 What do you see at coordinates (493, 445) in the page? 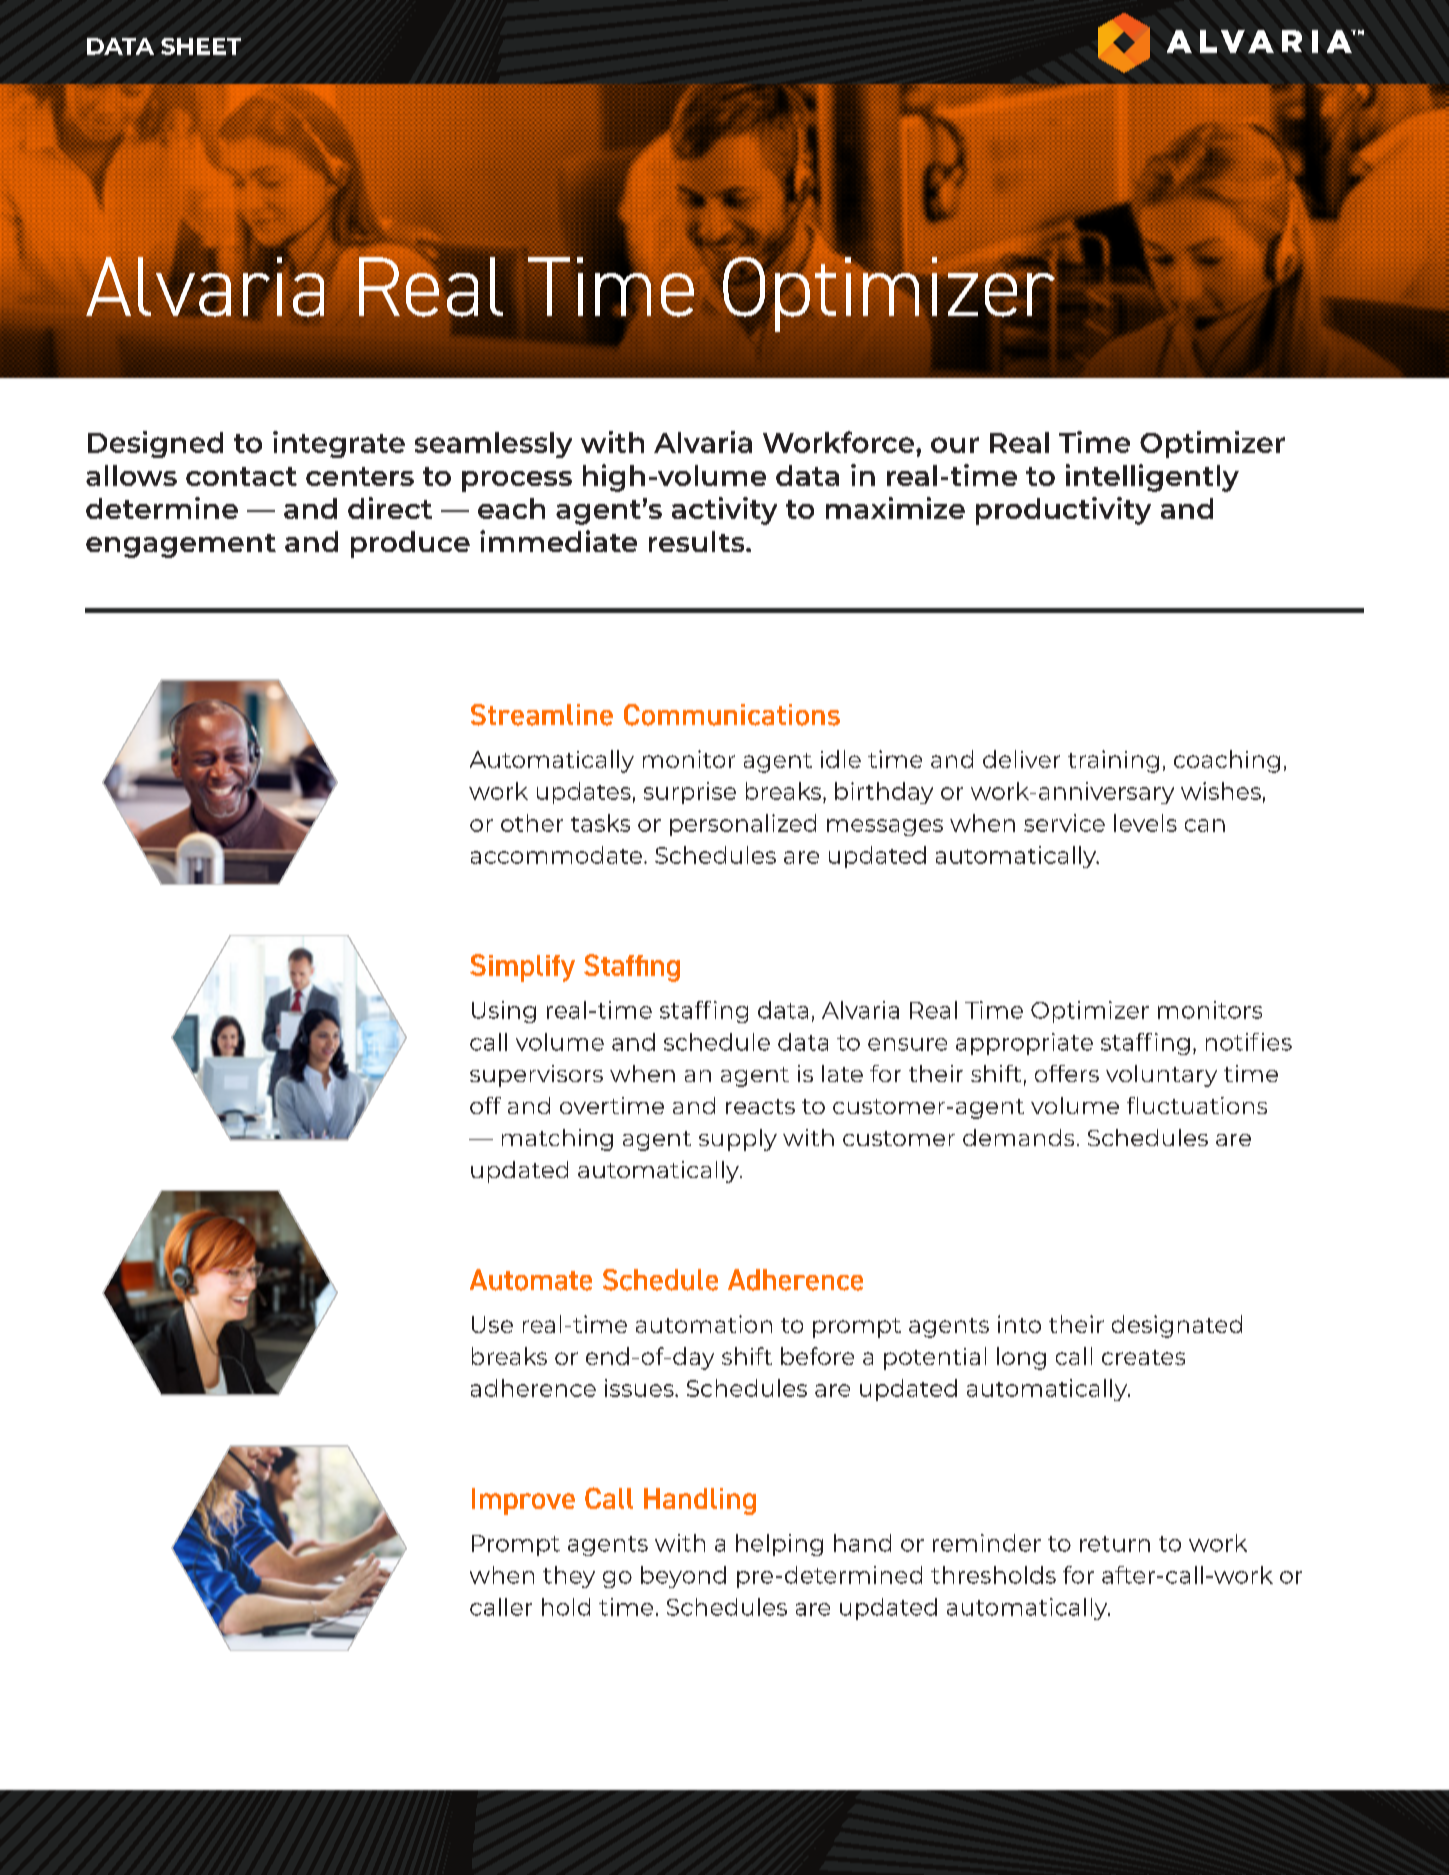
I see `seamlessly` at bounding box center [493, 445].
